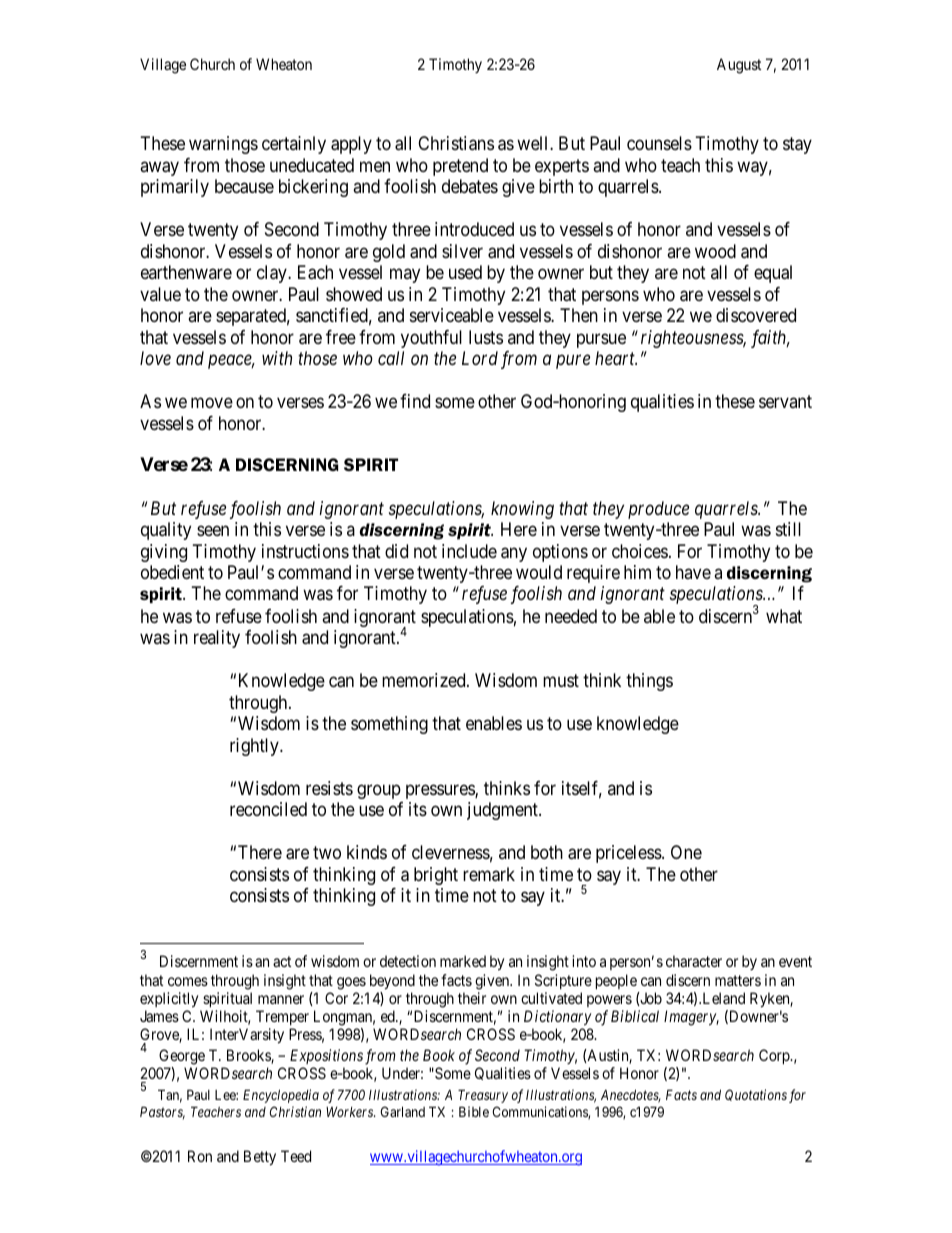  Describe the element at coordinates (460, 167) in the image. I see `pretend` at that location.
